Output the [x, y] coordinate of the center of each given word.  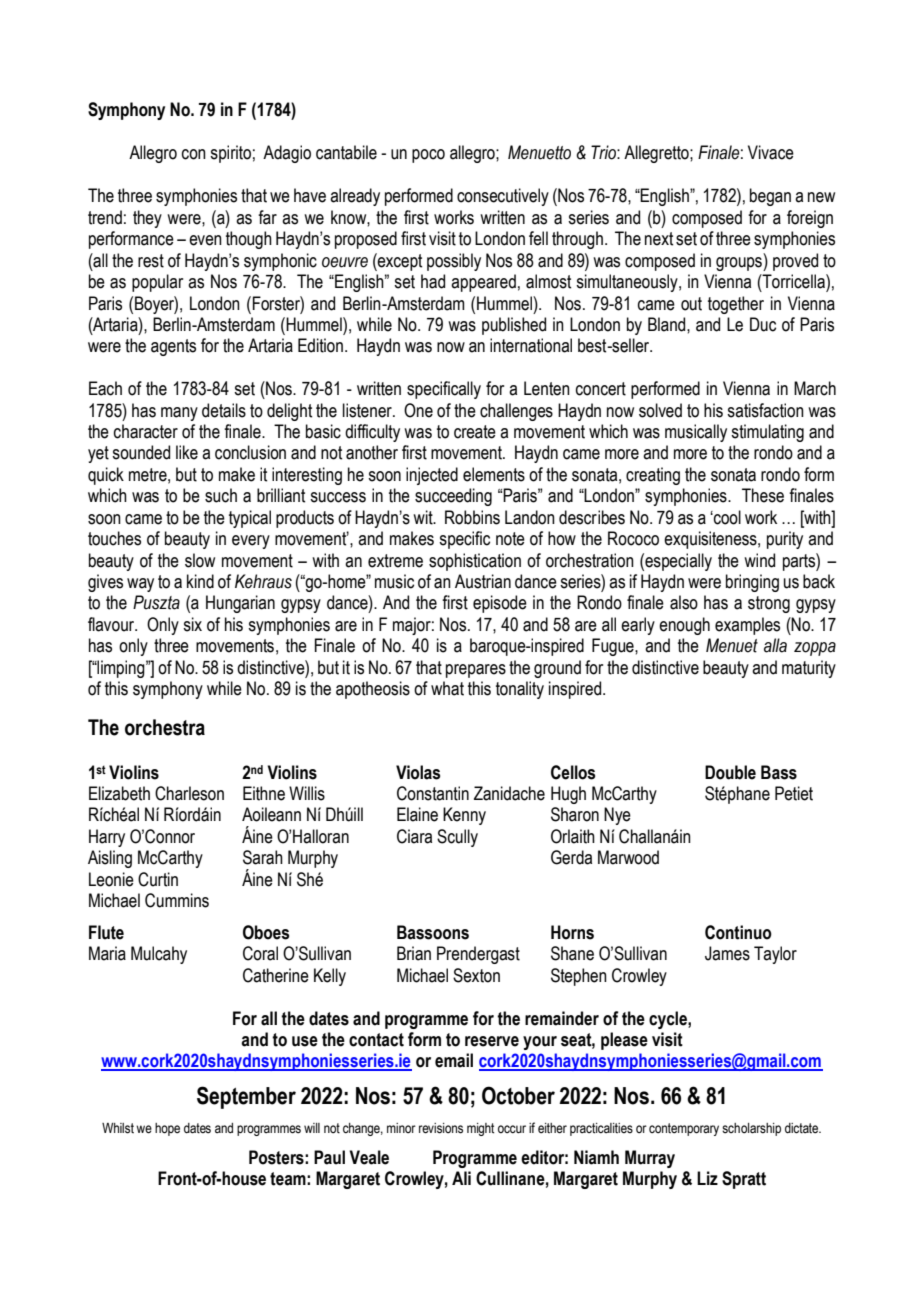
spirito [230, 154]
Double [730, 772]
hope [167, 1129]
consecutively [503, 197]
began [770, 197]
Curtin [158, 879]
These [763, 495]
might [480, 1129]
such [221, 495]
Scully [457, 838]
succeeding [453, 497]
